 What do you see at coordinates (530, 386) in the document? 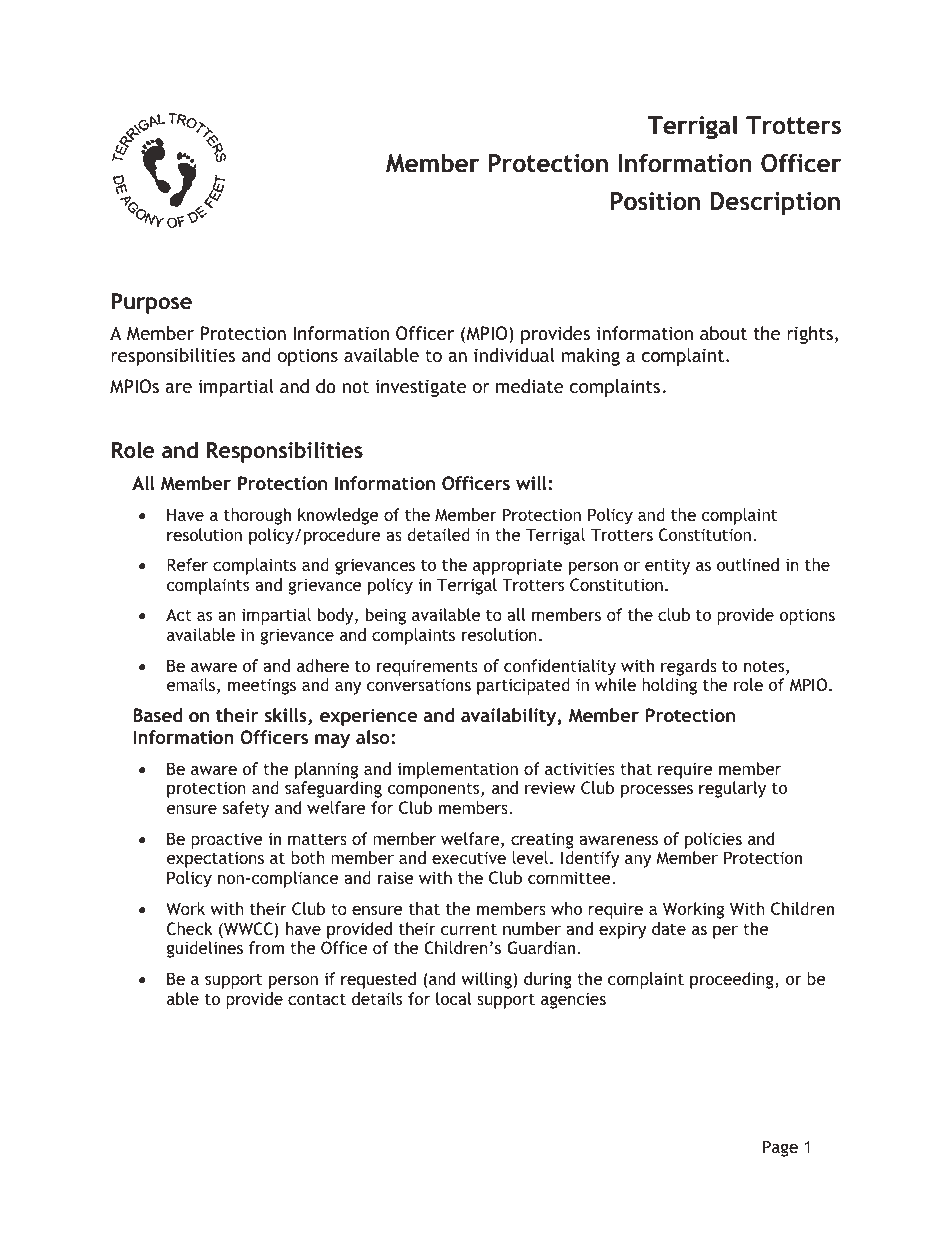
I see `mediate` at bounding box center [530, 386].
